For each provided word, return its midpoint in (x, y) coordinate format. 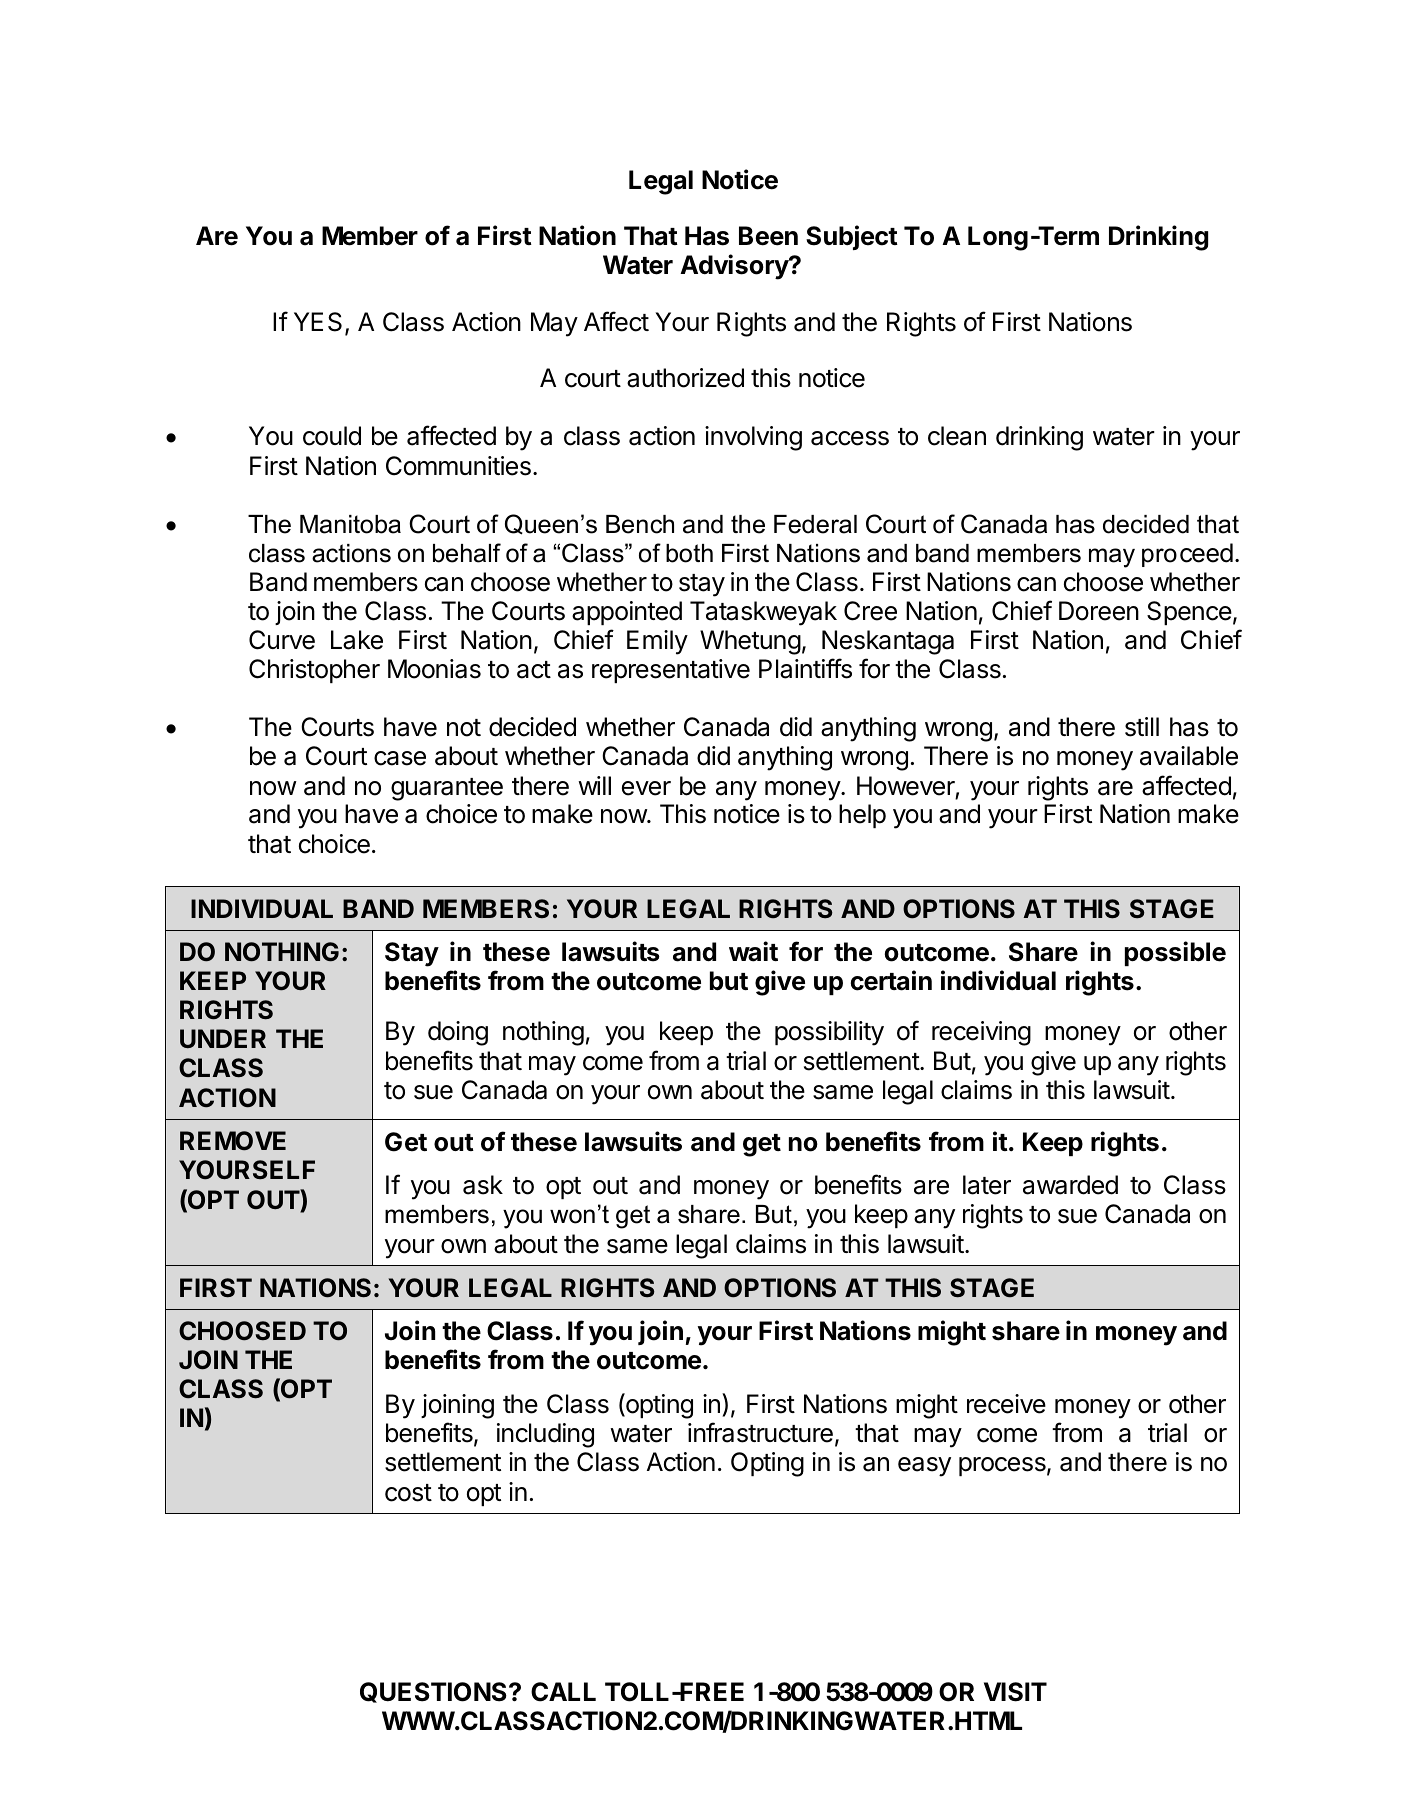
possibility (829, 1033)
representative (671, 671)
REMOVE (233, 1141)
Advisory (735, 267)
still (1142, 727)
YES (318, 322)
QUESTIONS (433, 1692)
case (400, 758)
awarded (1070, 1185)
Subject (852, 237)
